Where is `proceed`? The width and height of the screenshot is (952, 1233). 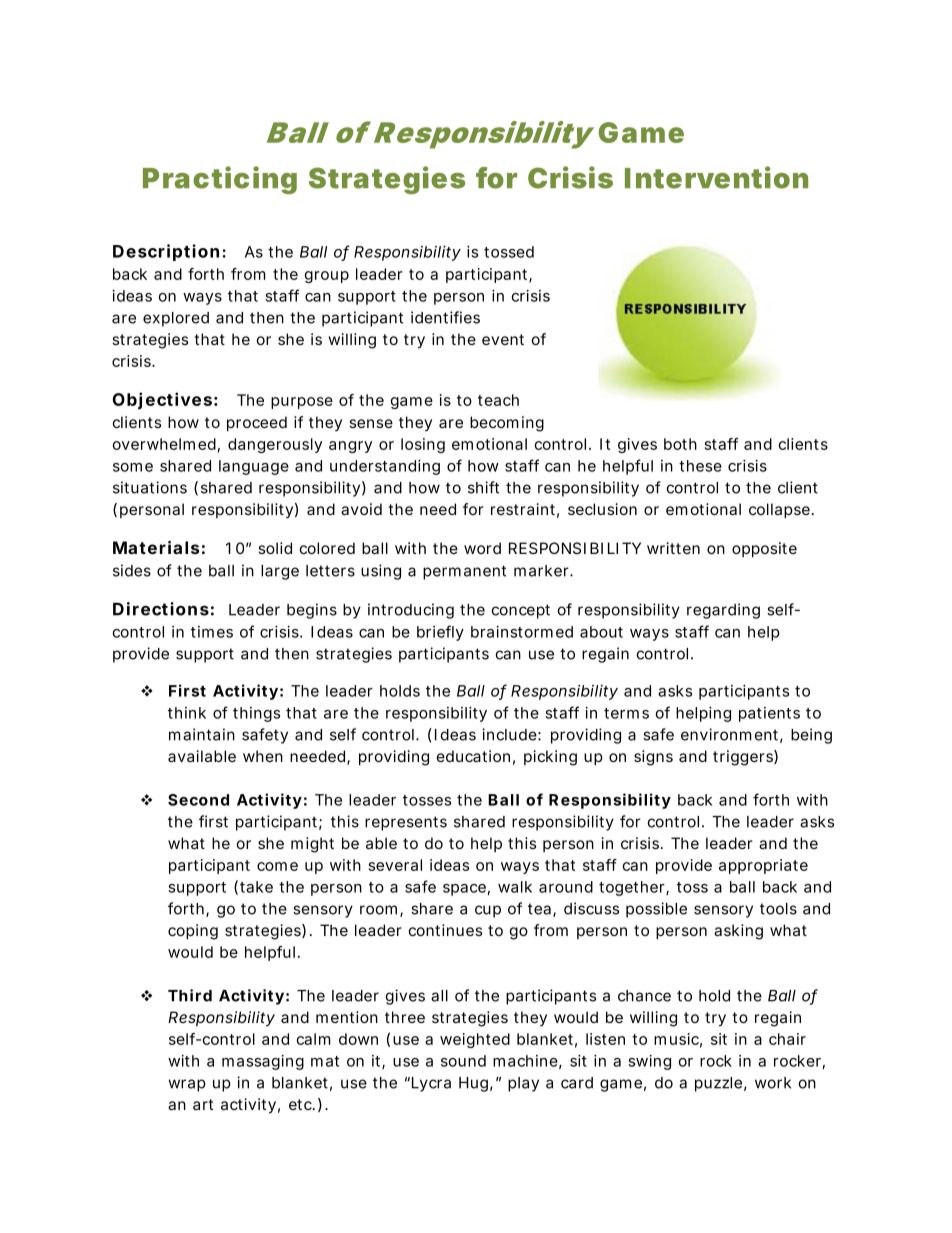 proceed is located at coordinates (257, 423).
